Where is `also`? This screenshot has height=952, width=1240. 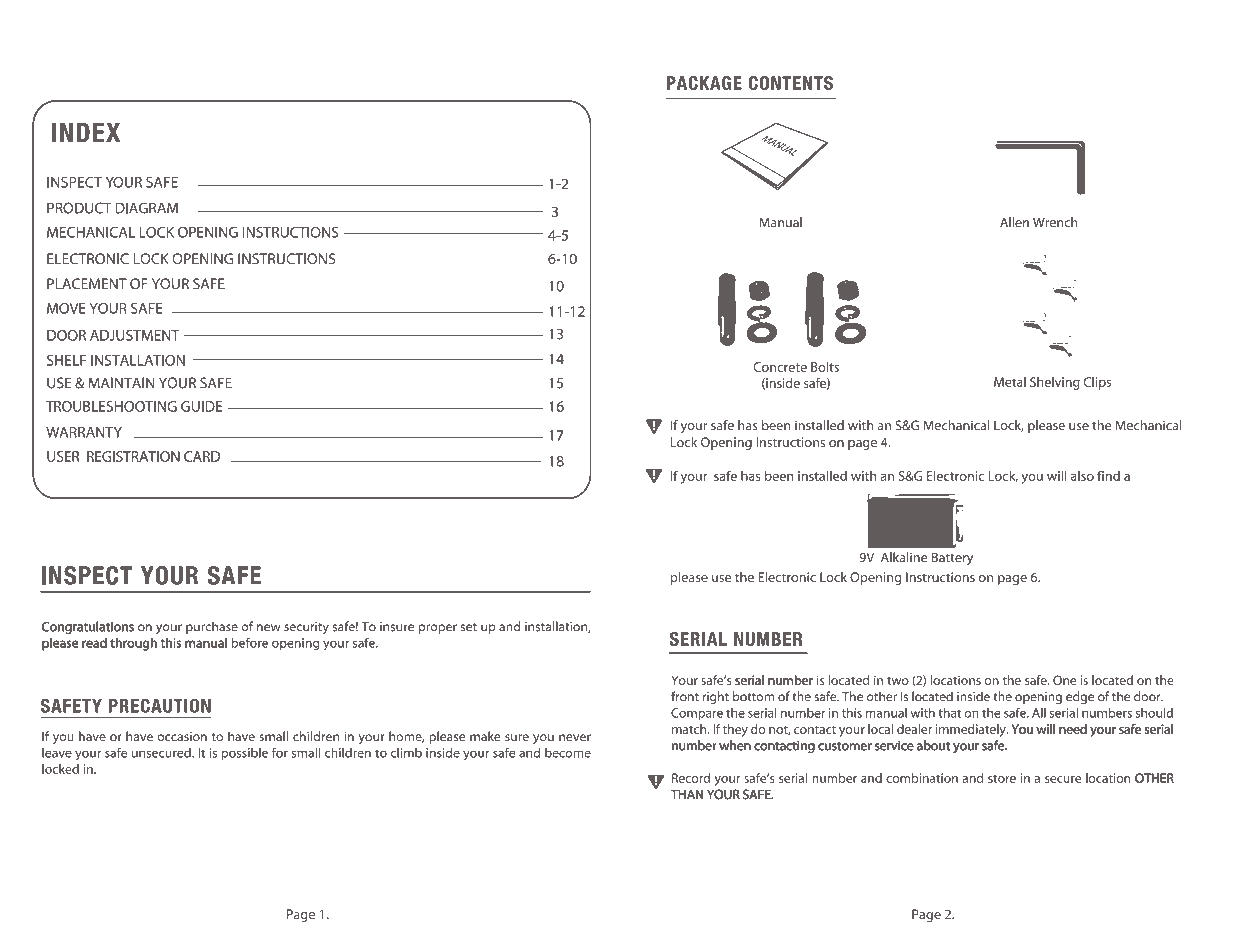
also is located at coordinates (1082, 476).
